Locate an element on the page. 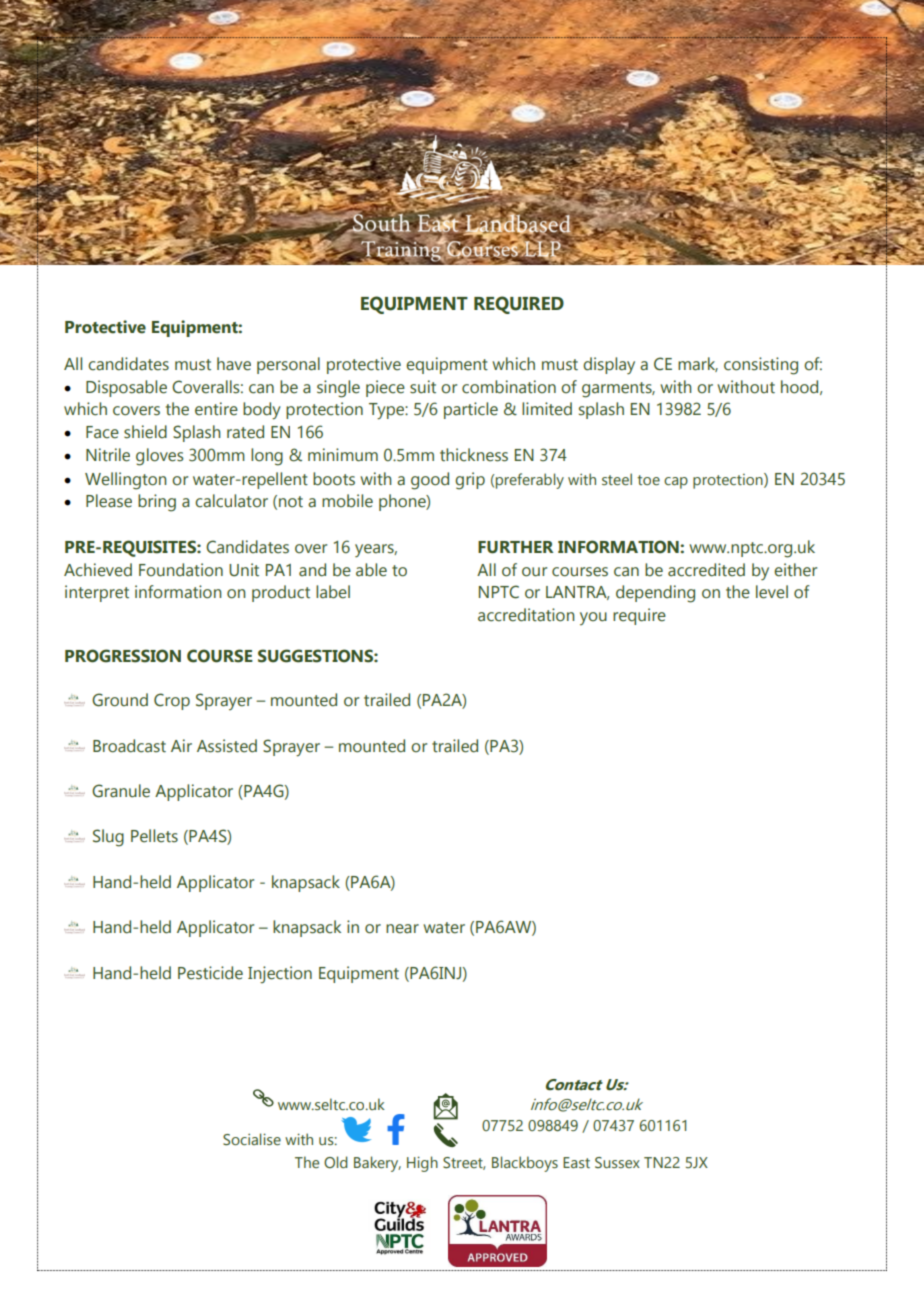 The image size is (924, 1308). entire is located at coordinates (216, 409).
